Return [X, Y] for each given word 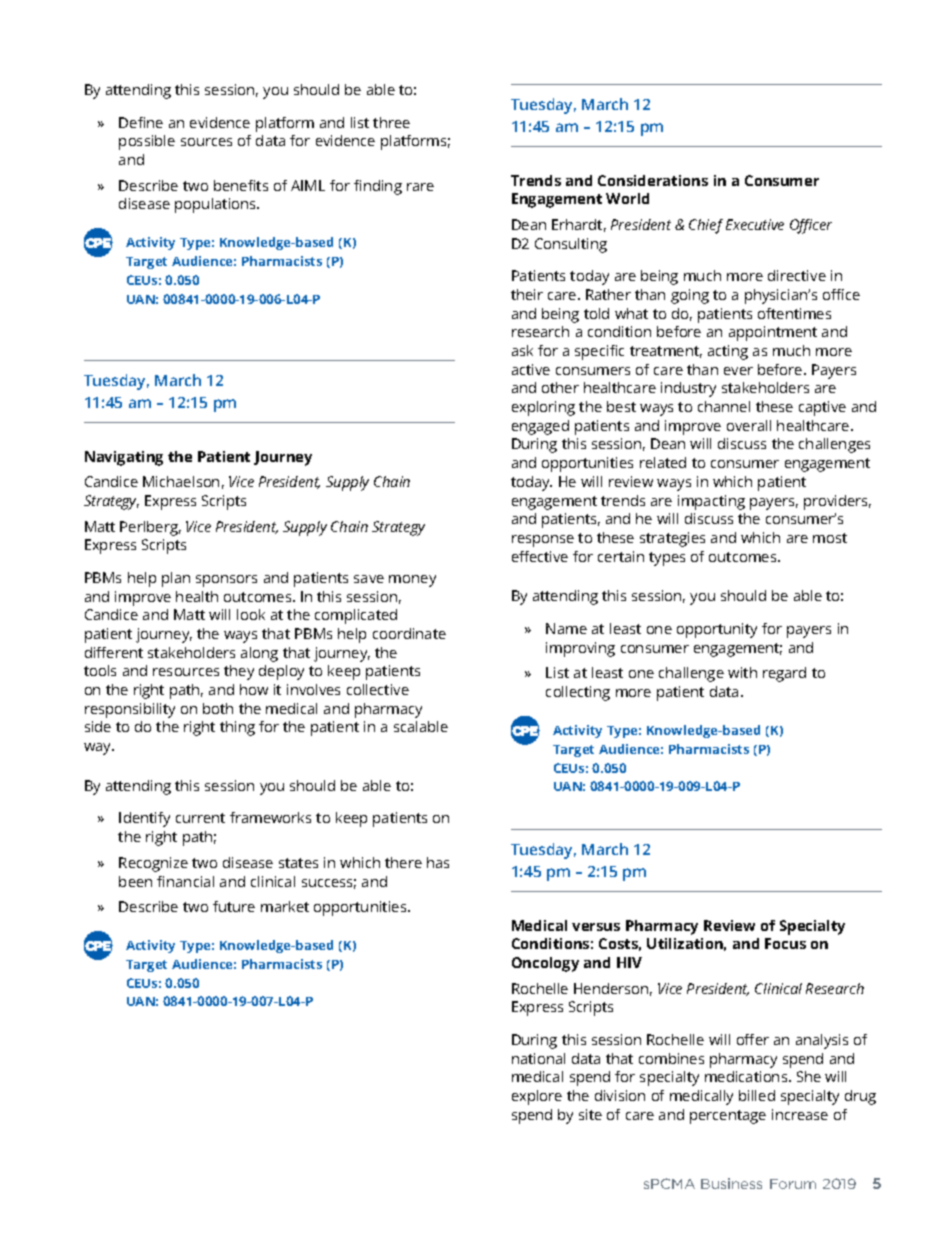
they [239, 672]
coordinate [409, 633]
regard [784, 674]
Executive [755, 224]
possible [147, 142]
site [590, 1114]
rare [420, 187]
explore [537, 1097]
